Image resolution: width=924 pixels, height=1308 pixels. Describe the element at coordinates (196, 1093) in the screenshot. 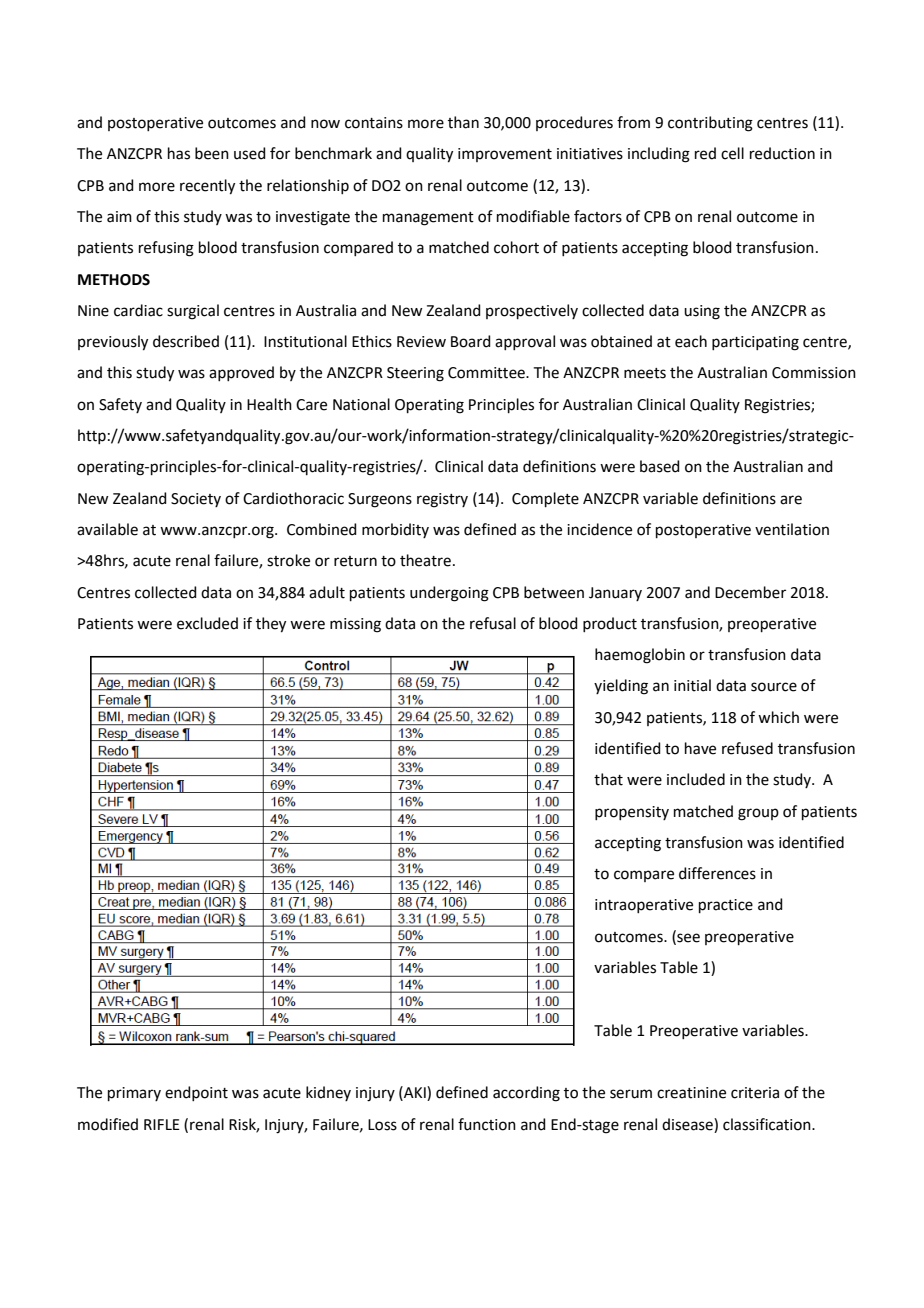

I see `endpoint` at that location.
